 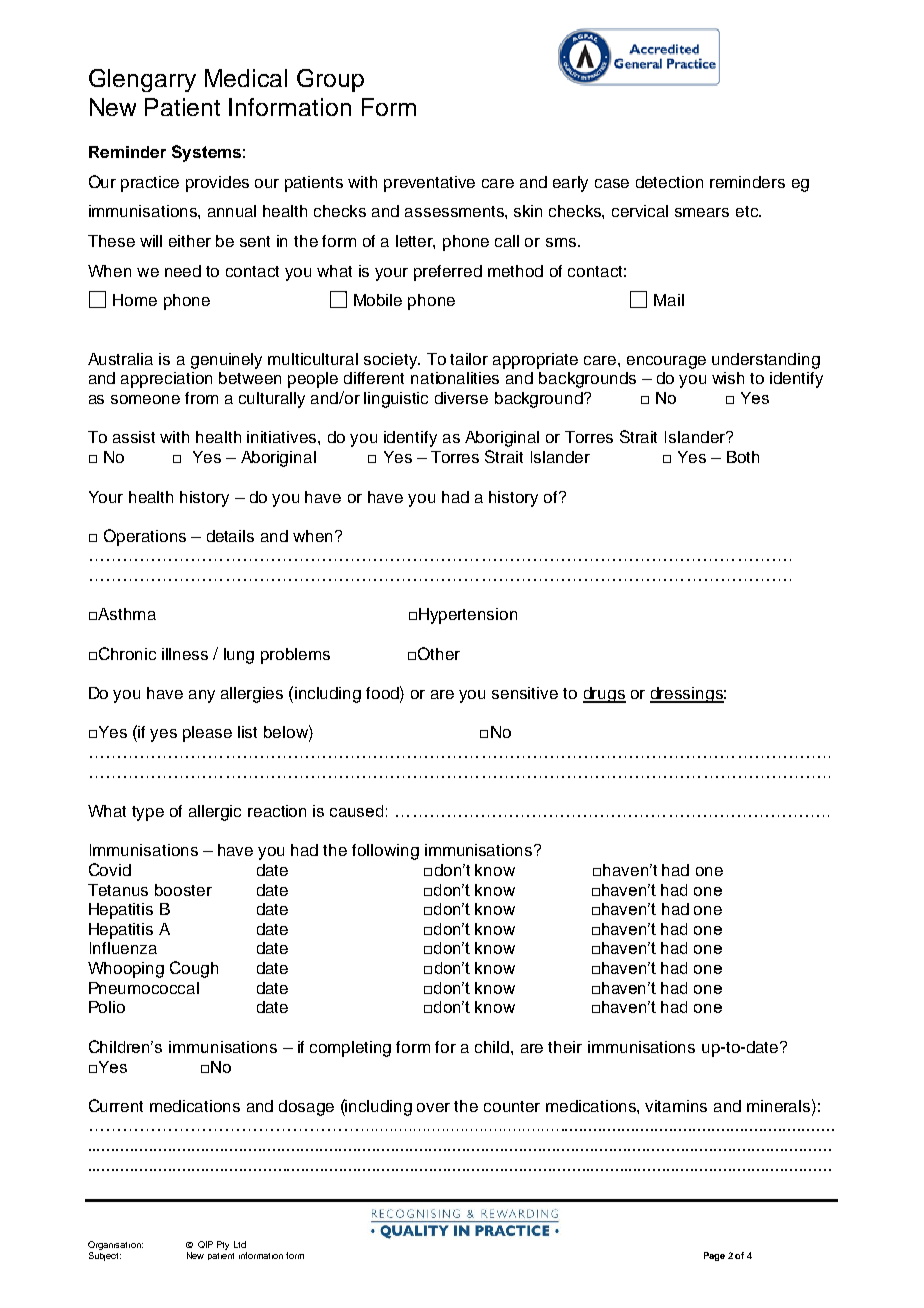 I want to click on Hypertension, so click(x=468, y=616).
